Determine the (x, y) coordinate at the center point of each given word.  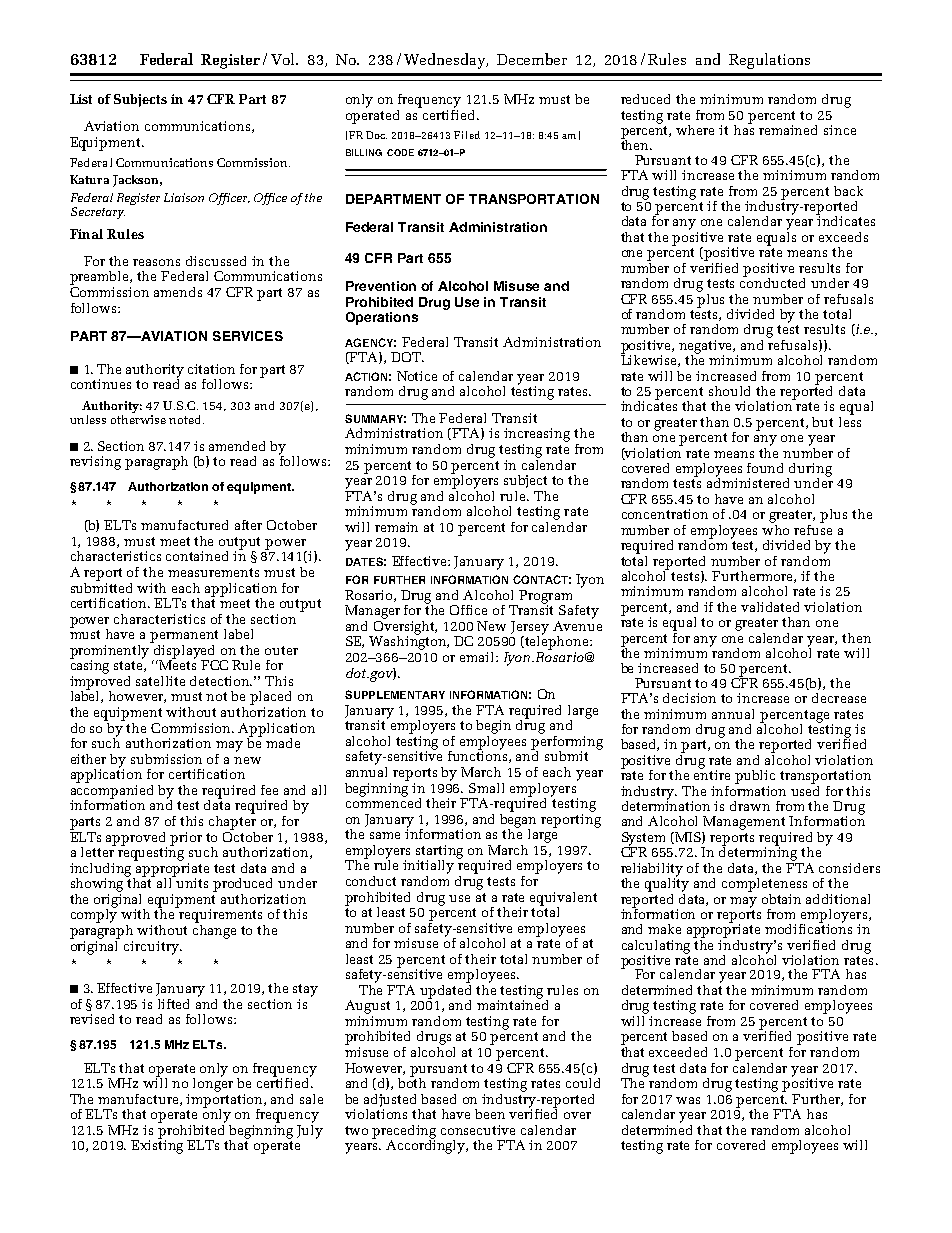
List (81, 99)
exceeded (678, 1052)
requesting (151, 853)
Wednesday (446, 61)
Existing (157, 1146)
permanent (184, 636)
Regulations (769, 61)
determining (758, 852)
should (729, 391)
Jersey (530, 629)
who (775, 528)
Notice (417, 376)
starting (439, 853)
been (490, 1114)
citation (211, 369)
